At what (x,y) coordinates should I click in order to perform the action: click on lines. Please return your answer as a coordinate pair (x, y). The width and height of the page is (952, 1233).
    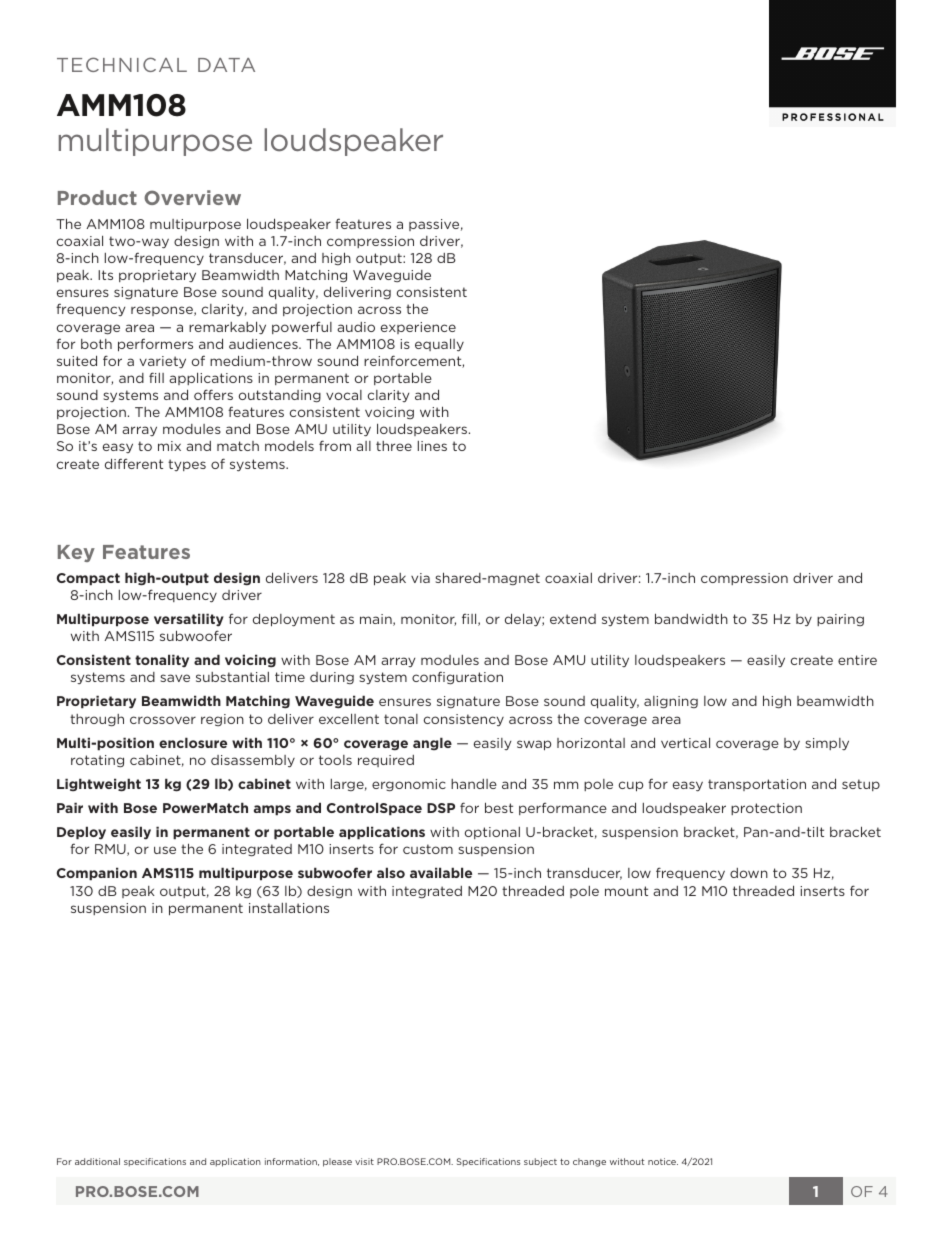
    Looking at the image, I should click on (432, 446).
